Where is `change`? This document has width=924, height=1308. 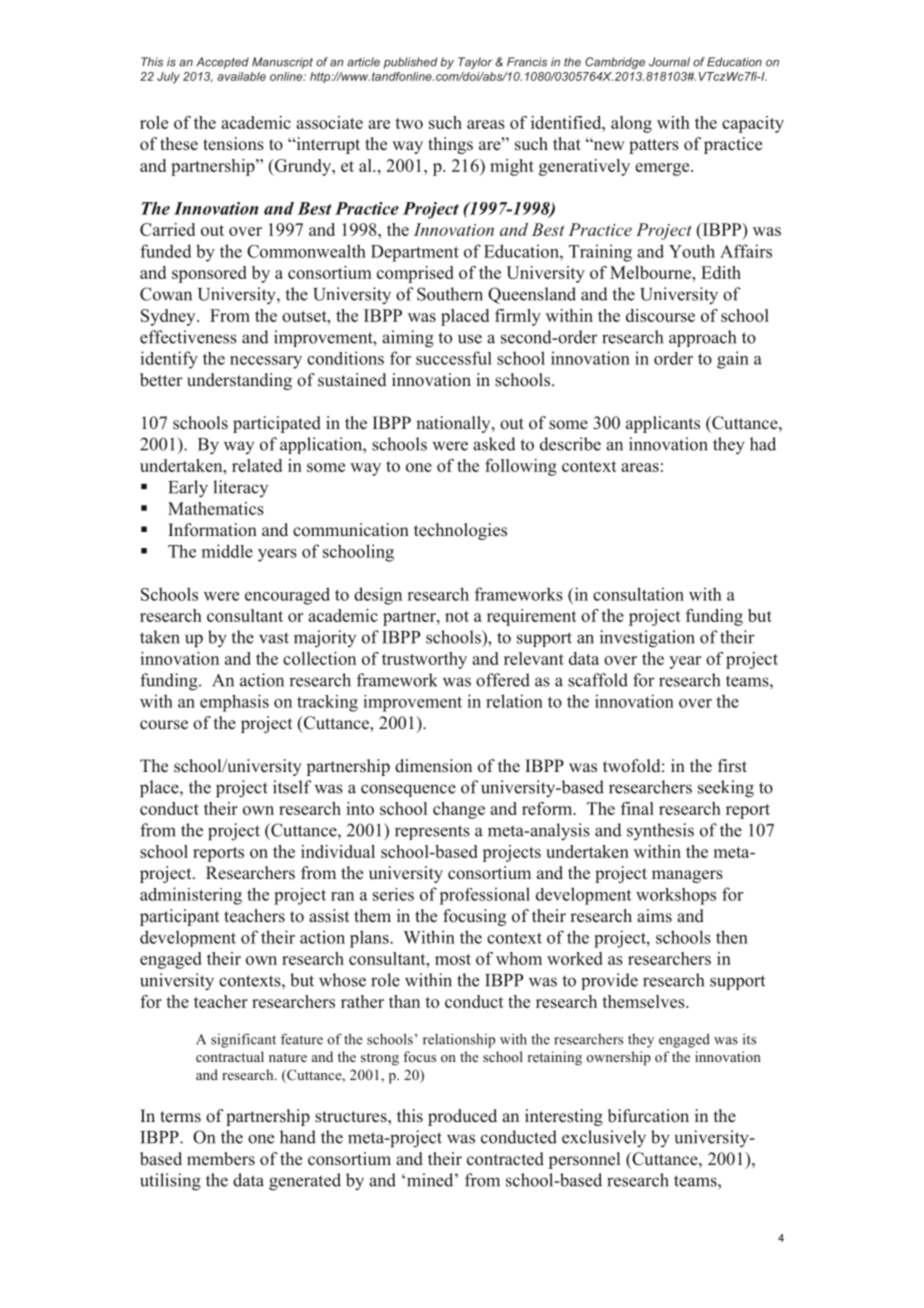
change is located at coordinates (459, 810).
